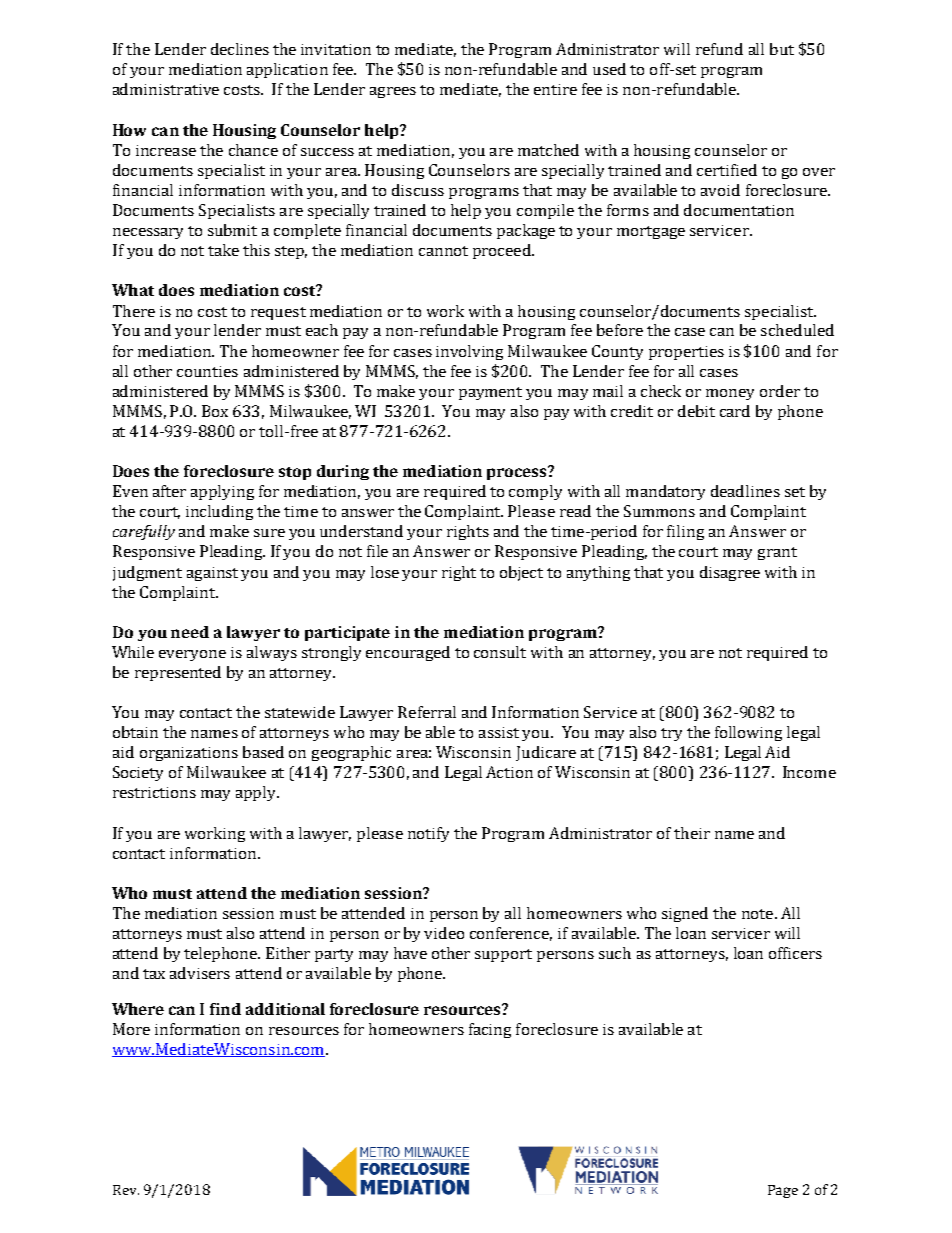  I want to click on agrees, so click(393, 92).
